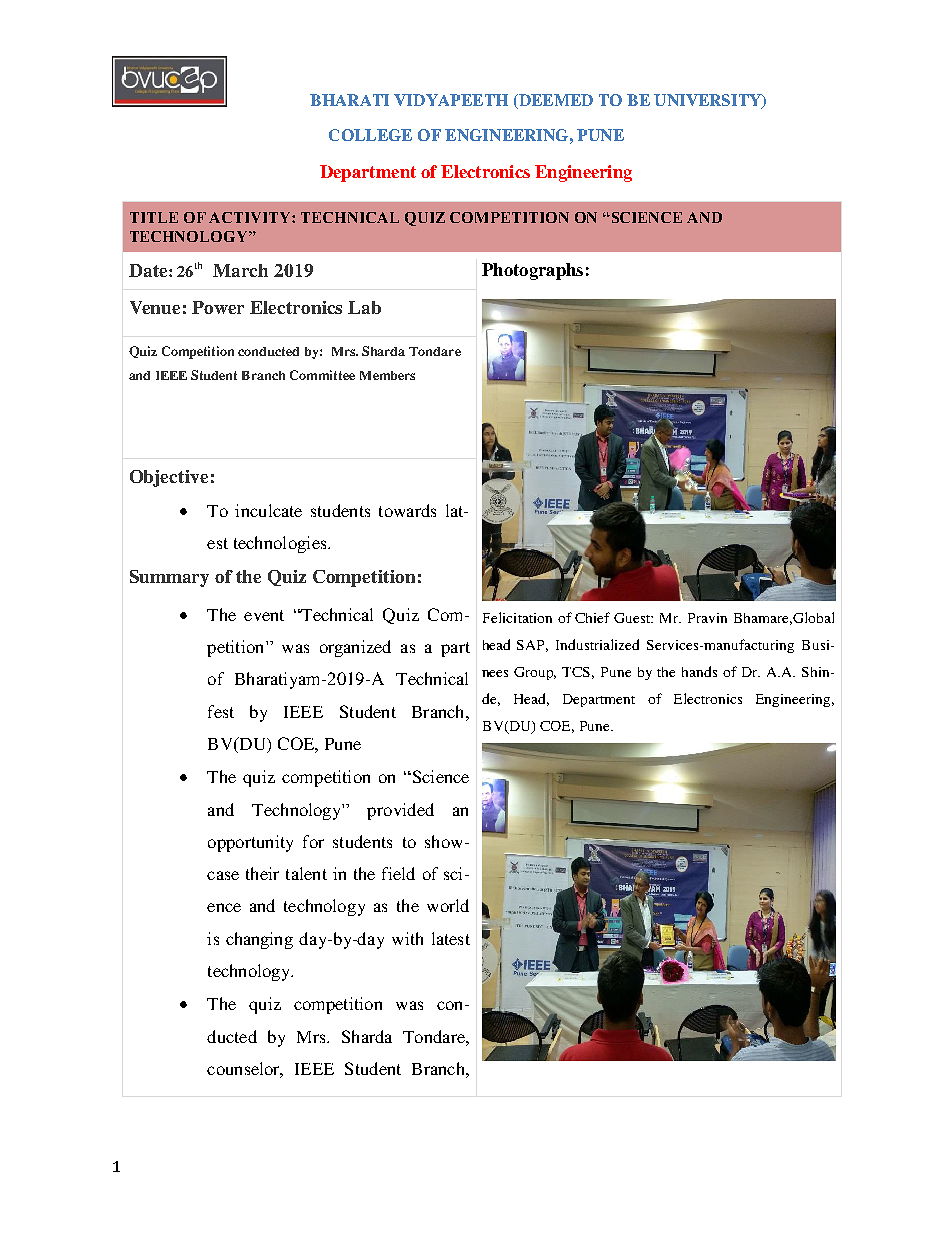 Image resolution: width=952 pixels, height=1233 pixels. I want to click on changing, so click(259, 940).
